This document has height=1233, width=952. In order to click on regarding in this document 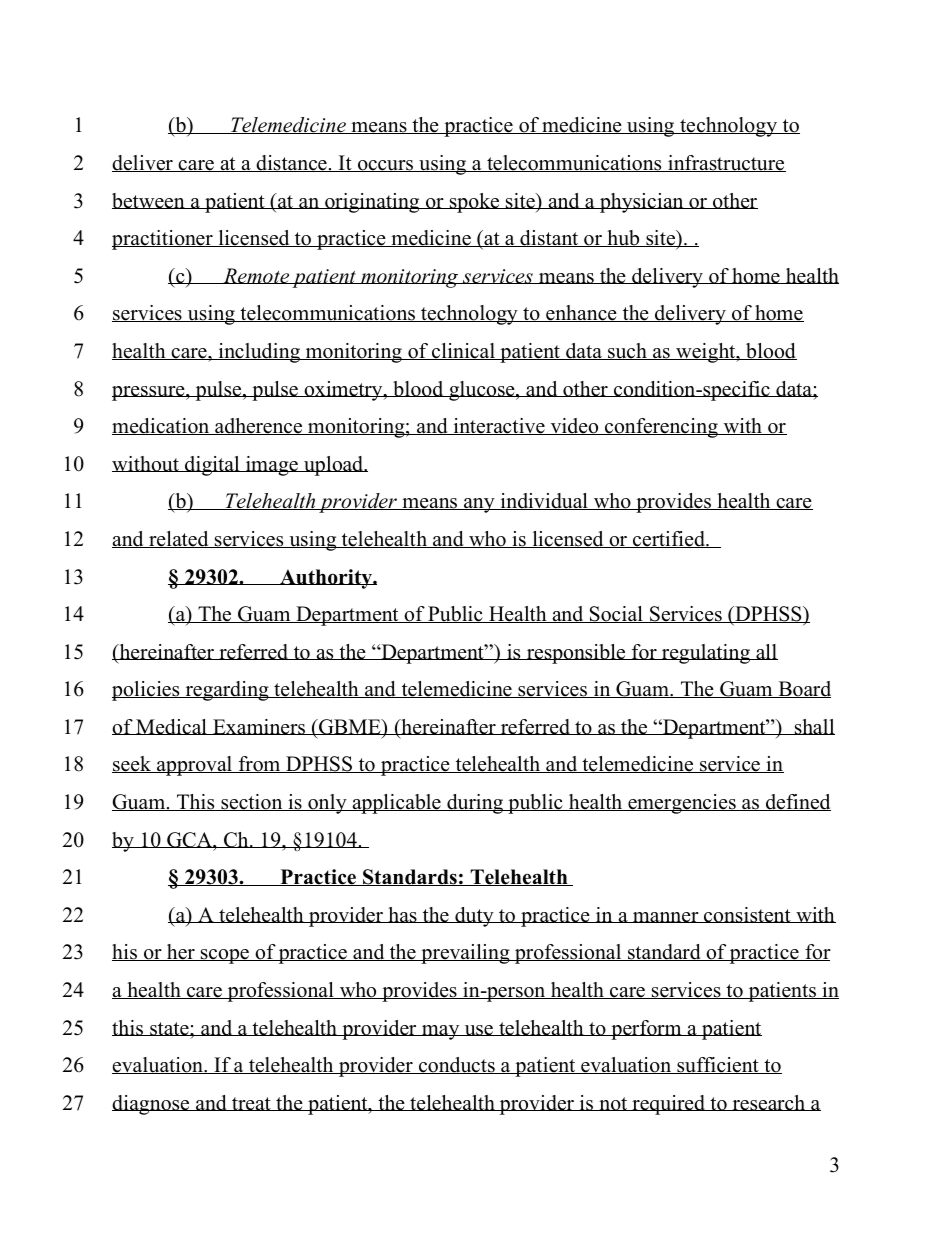, I will do `click(227, 691)`.
